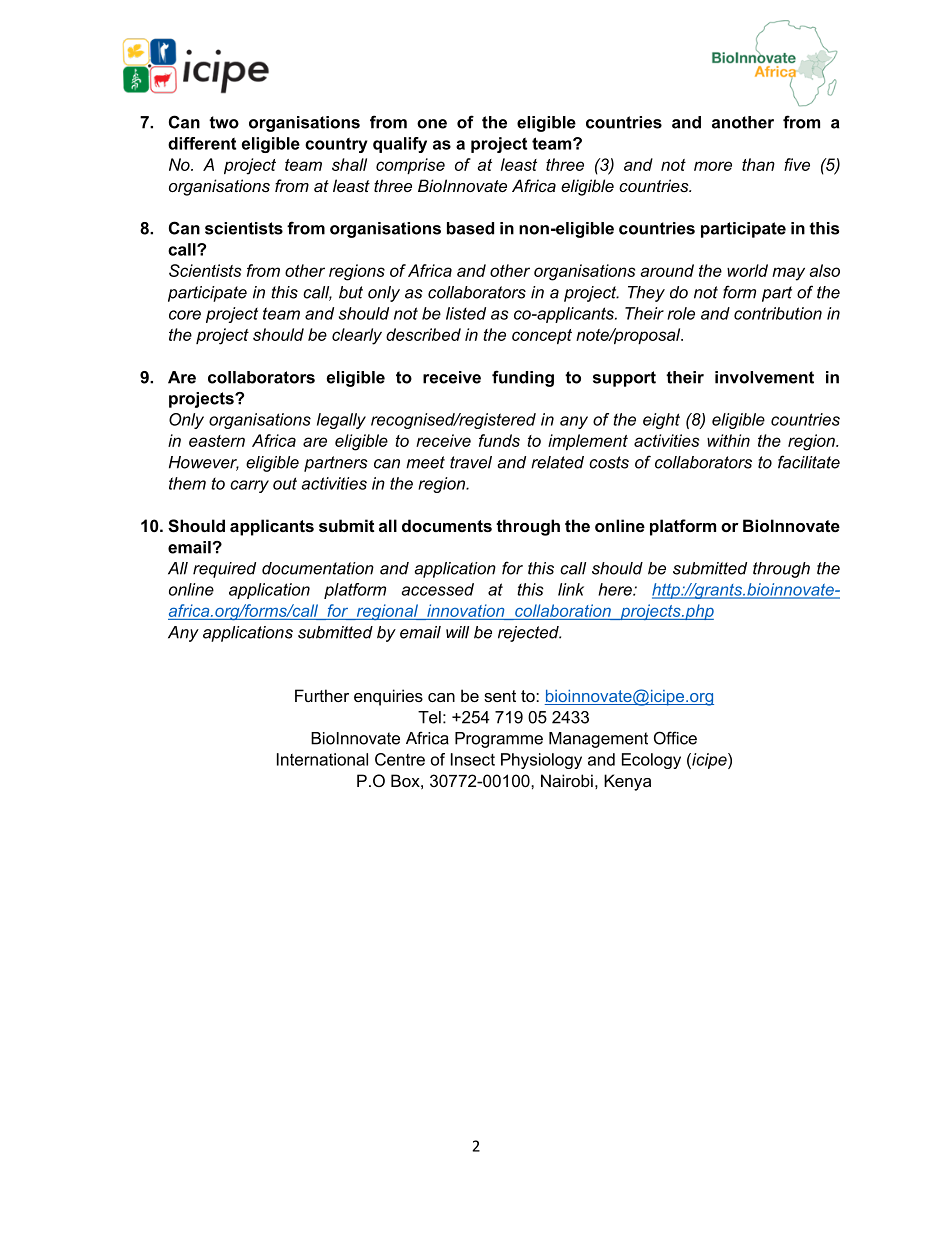  I want to click on core, so click(185, 315).
